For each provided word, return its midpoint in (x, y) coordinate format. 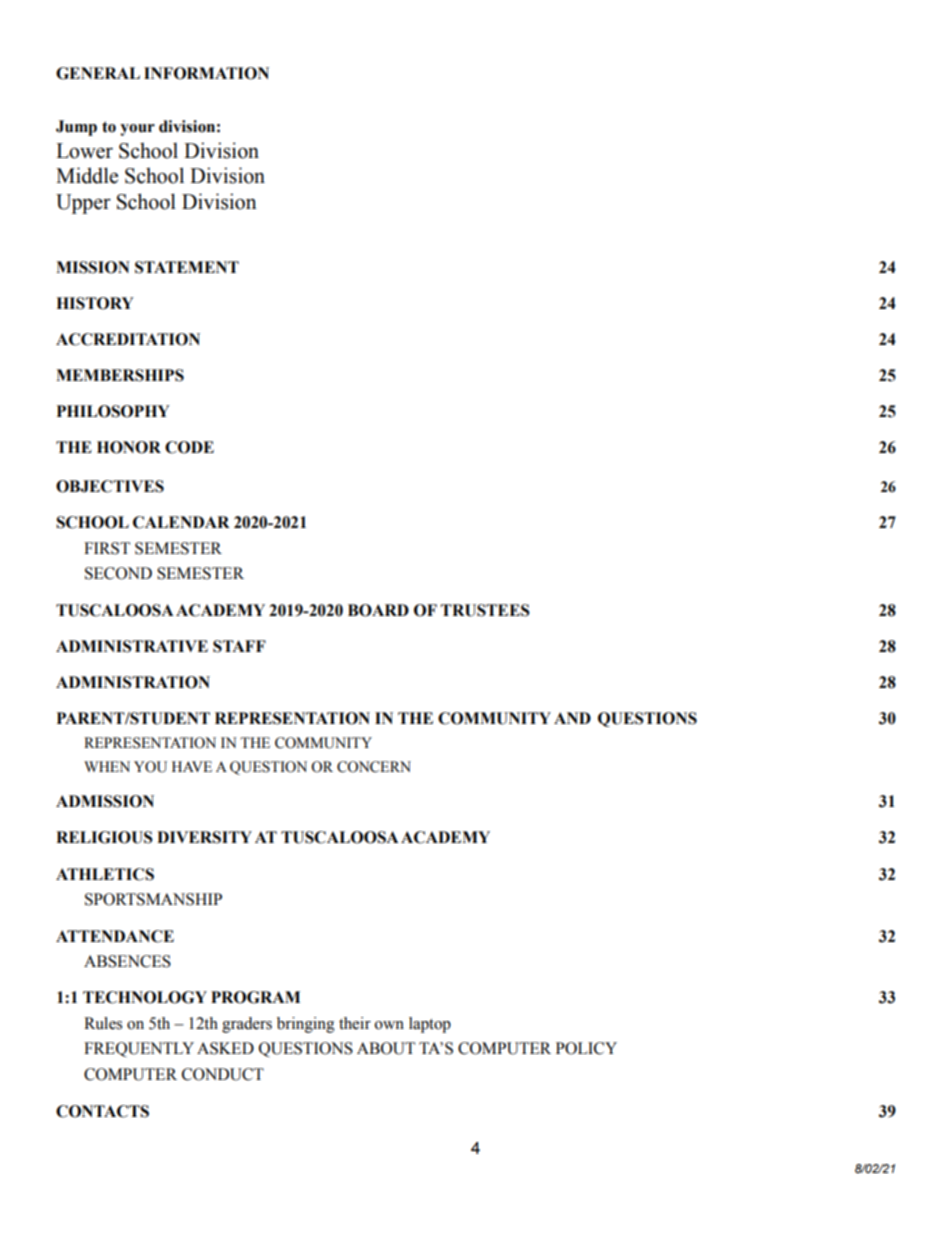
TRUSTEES (485, 610)
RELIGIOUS (104, 837)
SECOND (118, 573)
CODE (189, 447)
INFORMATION (206, 73)
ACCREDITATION (128, 339)
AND (572, 718)
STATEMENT (187, 267)
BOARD (378, 610)
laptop (430, 1025)
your (137, 130)
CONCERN (374, 767)
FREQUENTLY (139, 1049)
